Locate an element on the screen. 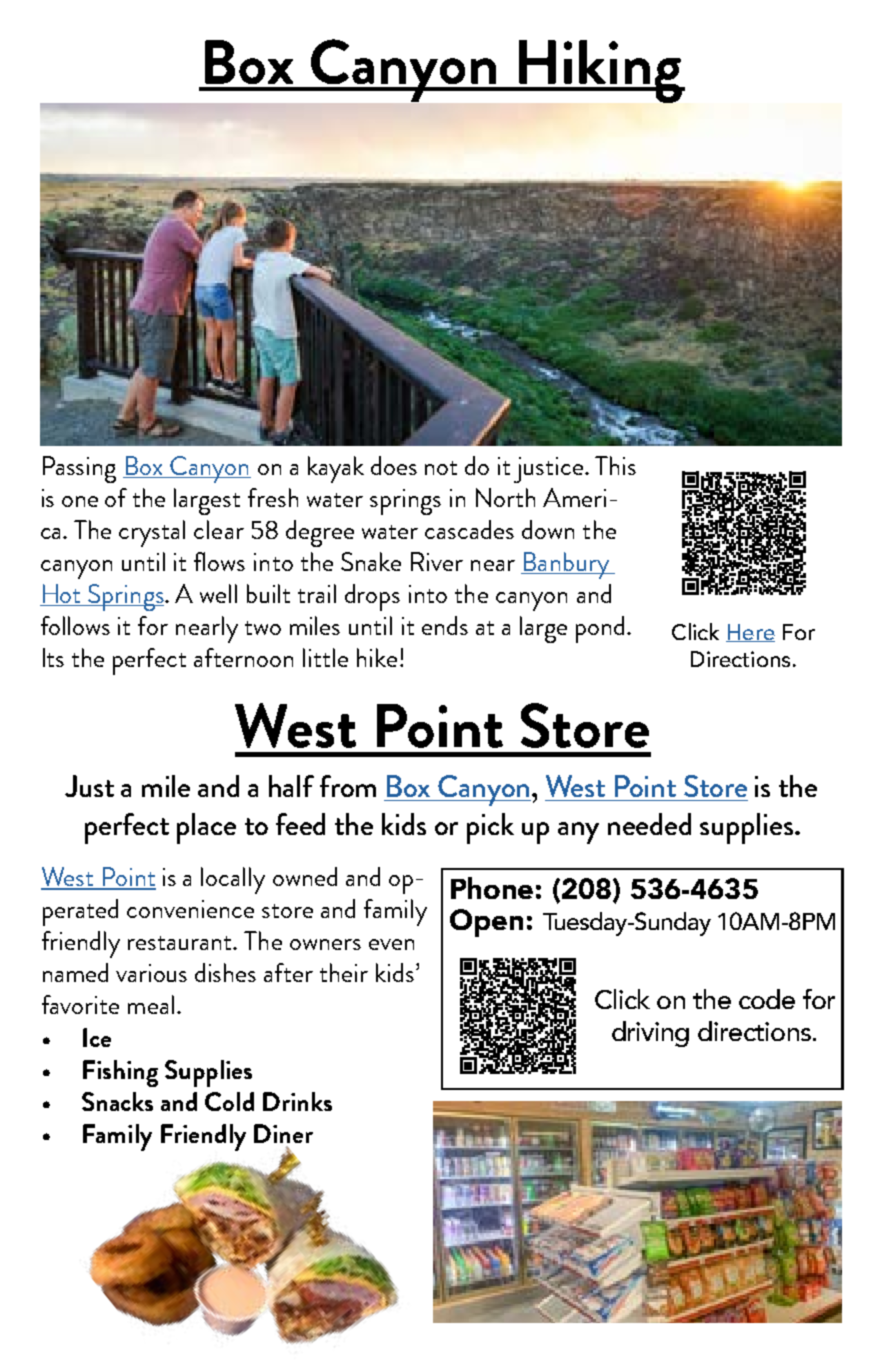 The width and height of the screenshot is (882, 1363). not is located at coordinates (441, 468).
